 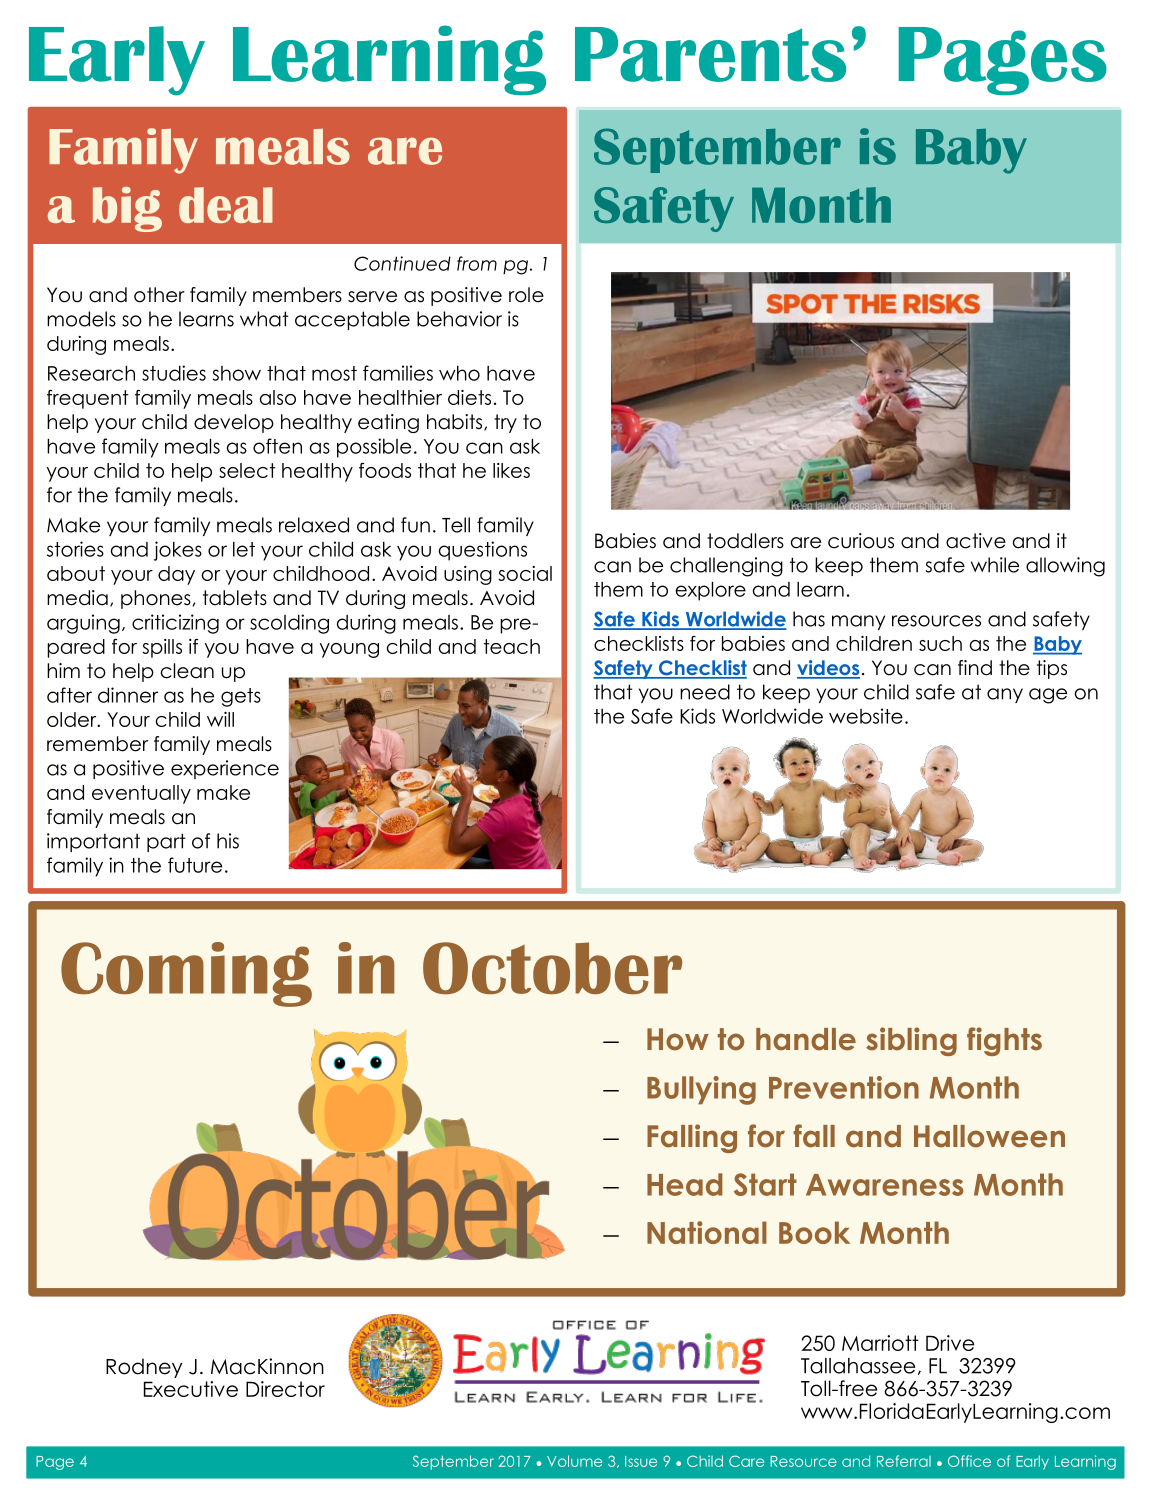 I want to click on deal, so click(x=226, y=205).
